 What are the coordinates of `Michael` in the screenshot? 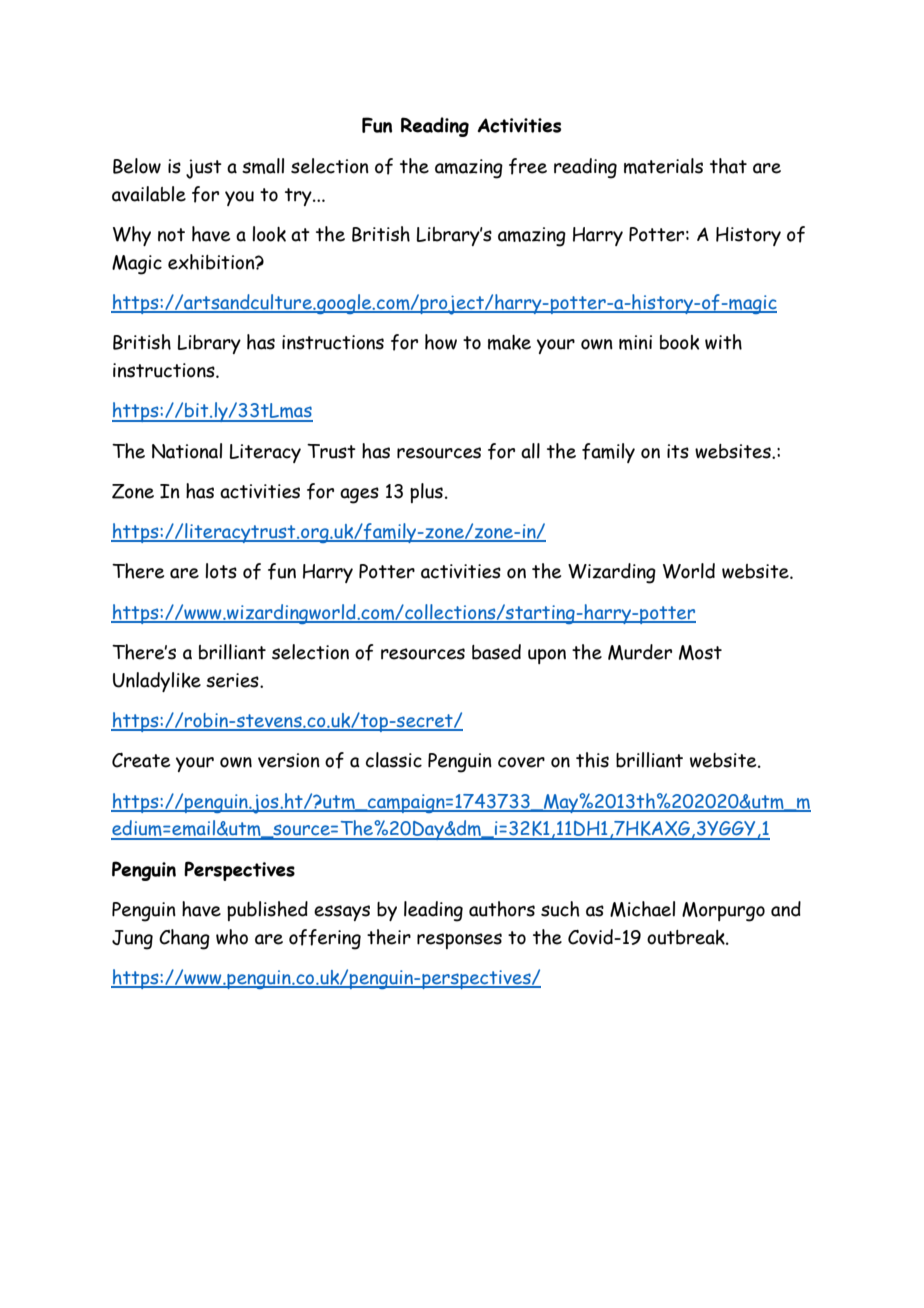 It's located at (642, 909).
